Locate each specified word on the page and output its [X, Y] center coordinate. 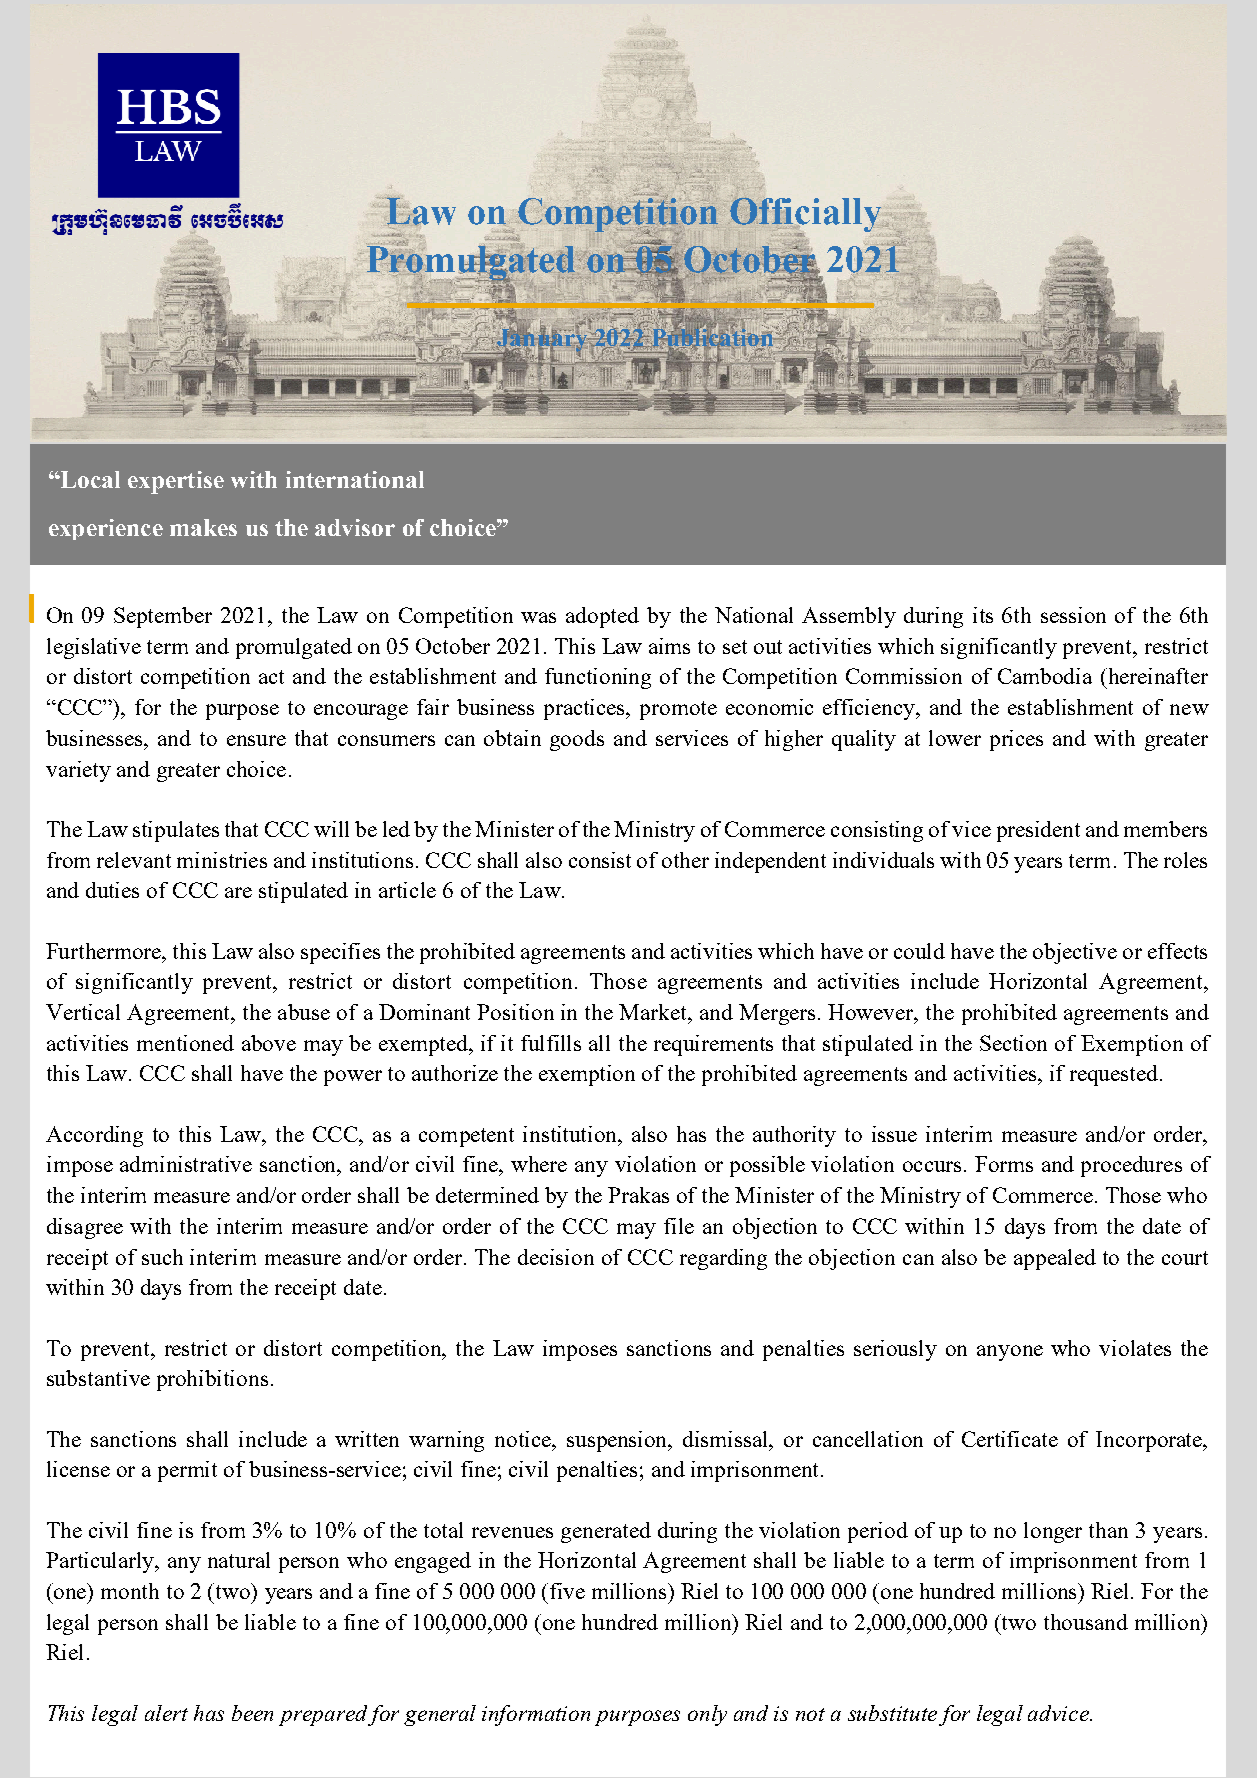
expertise [176, 482]
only [707, 1715]
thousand [1086, 1622]
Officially [806, 215]
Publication [713, 337]
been [252, 1713]
